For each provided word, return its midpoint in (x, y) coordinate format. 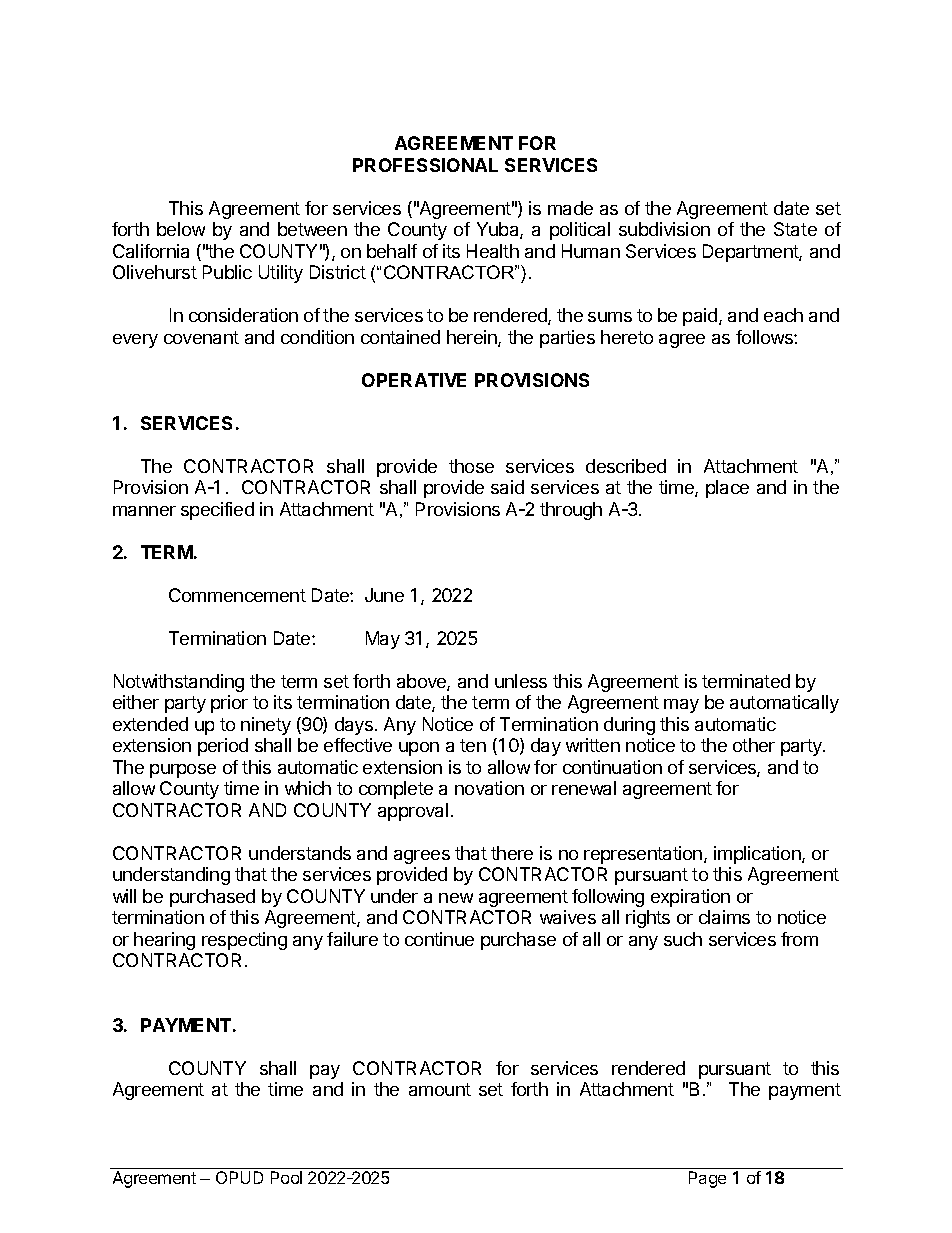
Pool (286, 1177)
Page (707, 1179)
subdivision (664, 229)
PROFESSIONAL (425, 165)
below (181, 229)
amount (440, 1089)
